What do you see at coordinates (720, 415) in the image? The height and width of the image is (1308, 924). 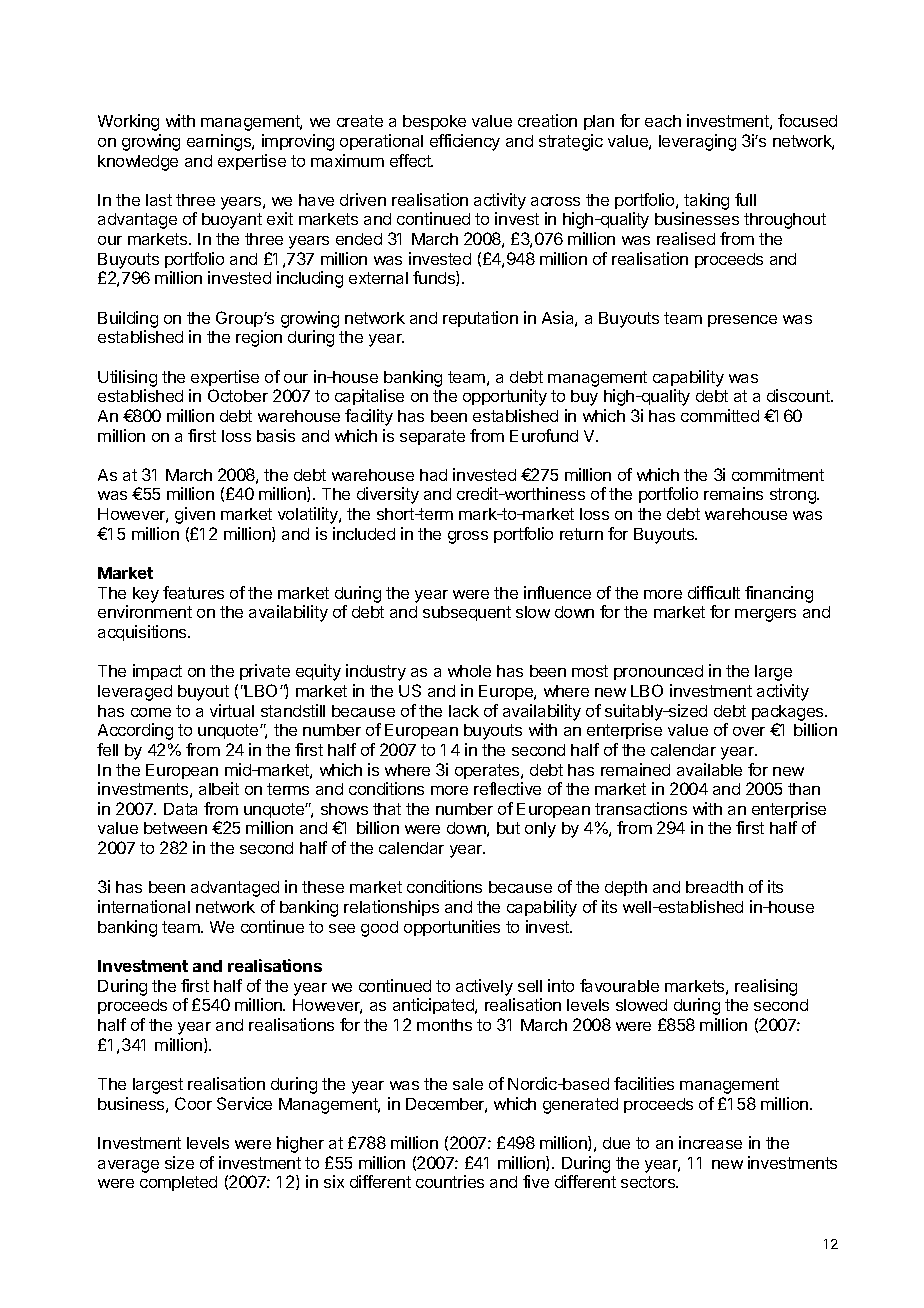 I see `committed` at bounding box center [720, 415].
